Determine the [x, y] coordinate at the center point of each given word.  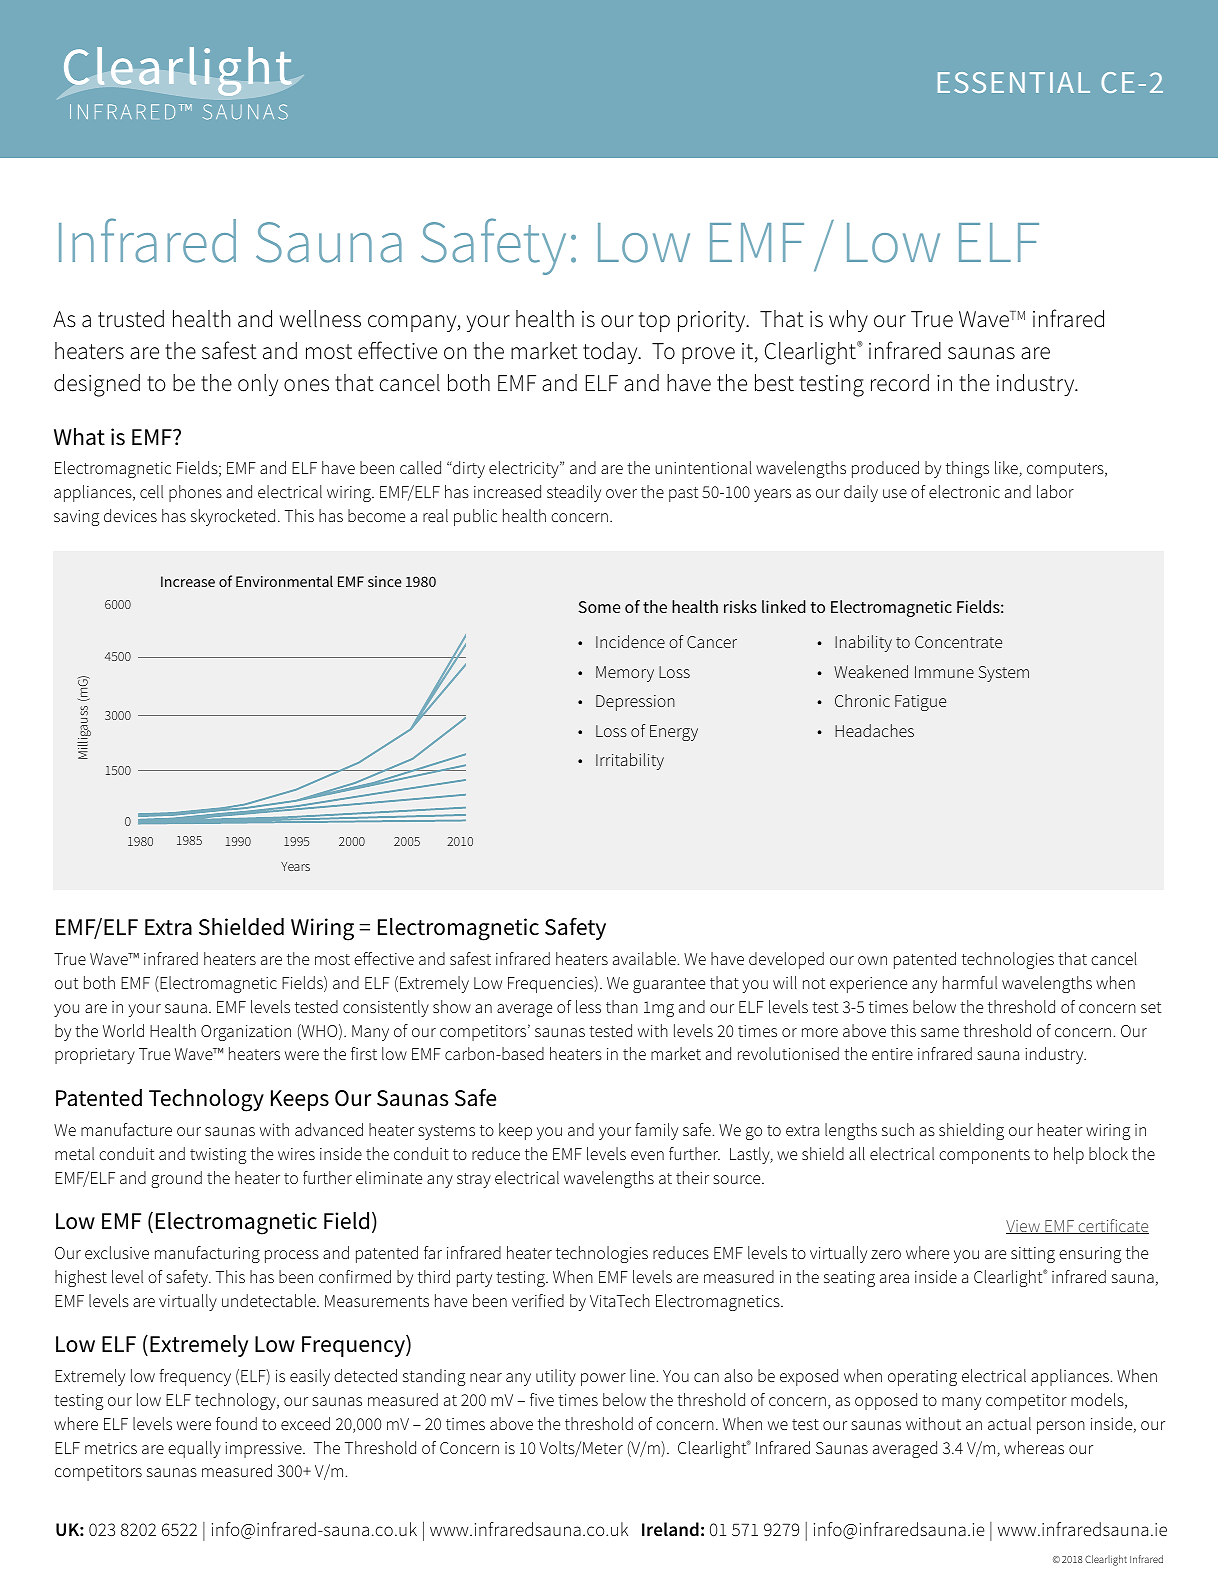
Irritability [630, 761]
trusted [131, 319]
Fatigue [920, 703]
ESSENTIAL [1014, 82]
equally [194, 1449]
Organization [246, 1033]
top [654, 322]
